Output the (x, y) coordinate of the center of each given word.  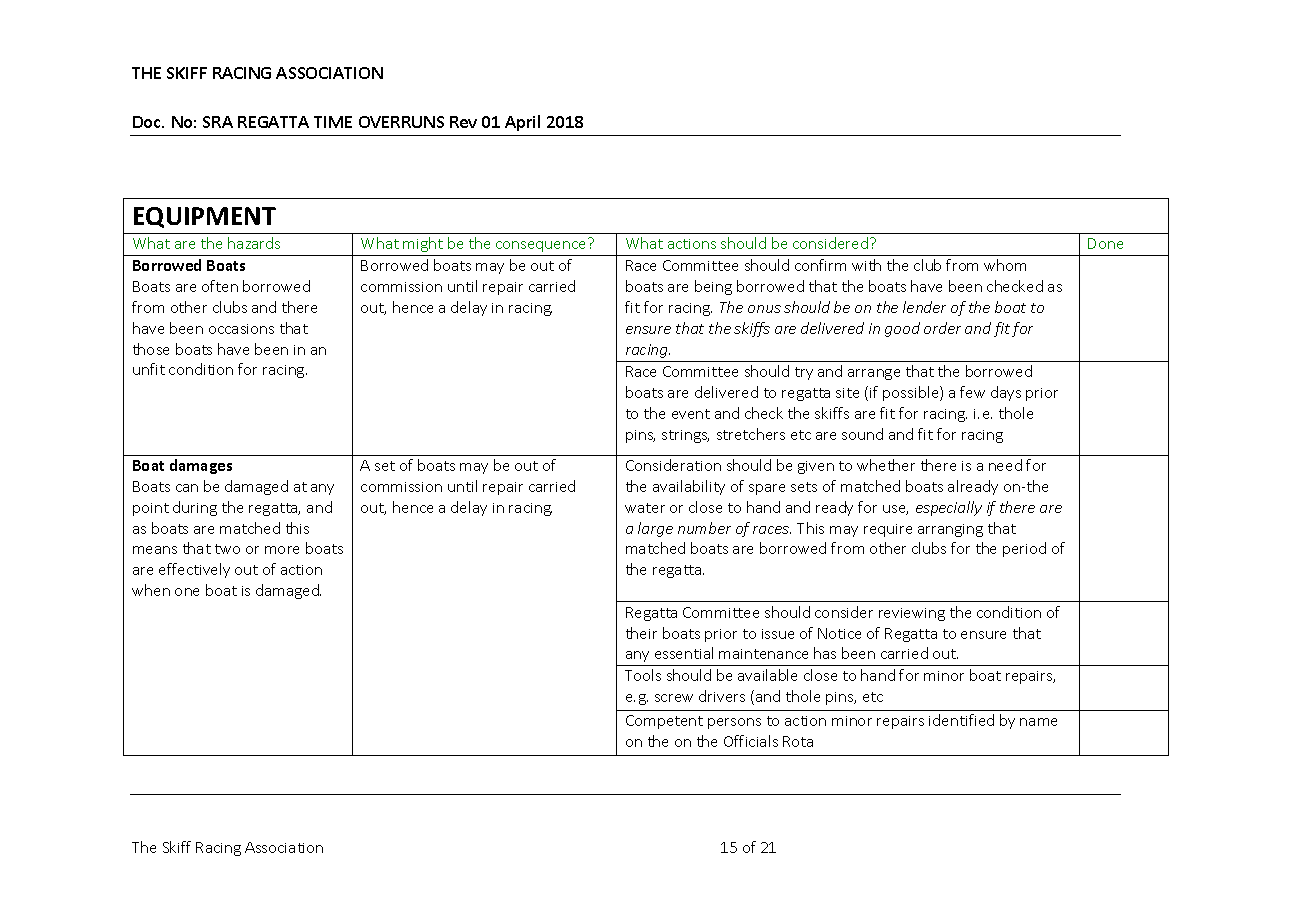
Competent (664, 722)
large (655, 529)
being (713, 287)
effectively (194, 570)
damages (201, 466)
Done (1105, 243)
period (1024, 549)
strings (685, 436)
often (220, 286)
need (1005, 465)
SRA (218, 122)
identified (961, 720)
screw (674, 698)
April (522, 123)
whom (1005, 265)
